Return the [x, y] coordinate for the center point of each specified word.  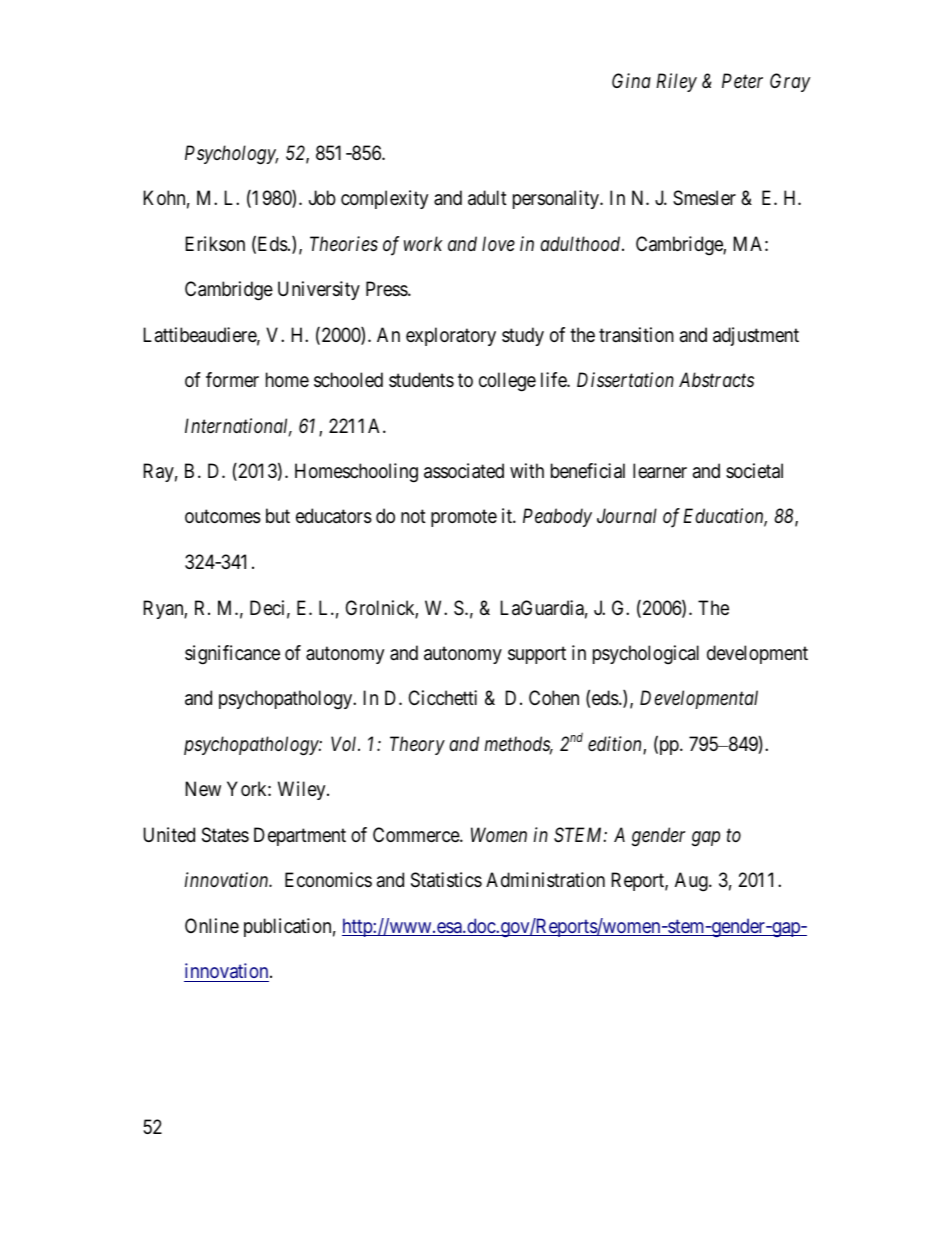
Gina [631, 80]
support [537, 655]
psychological [646, 655]
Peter [742, 81]
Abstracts [716, 379]
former [232, 379]
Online [212, 925]
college [507, 382]
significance [232, 655]
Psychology [231, 155]
